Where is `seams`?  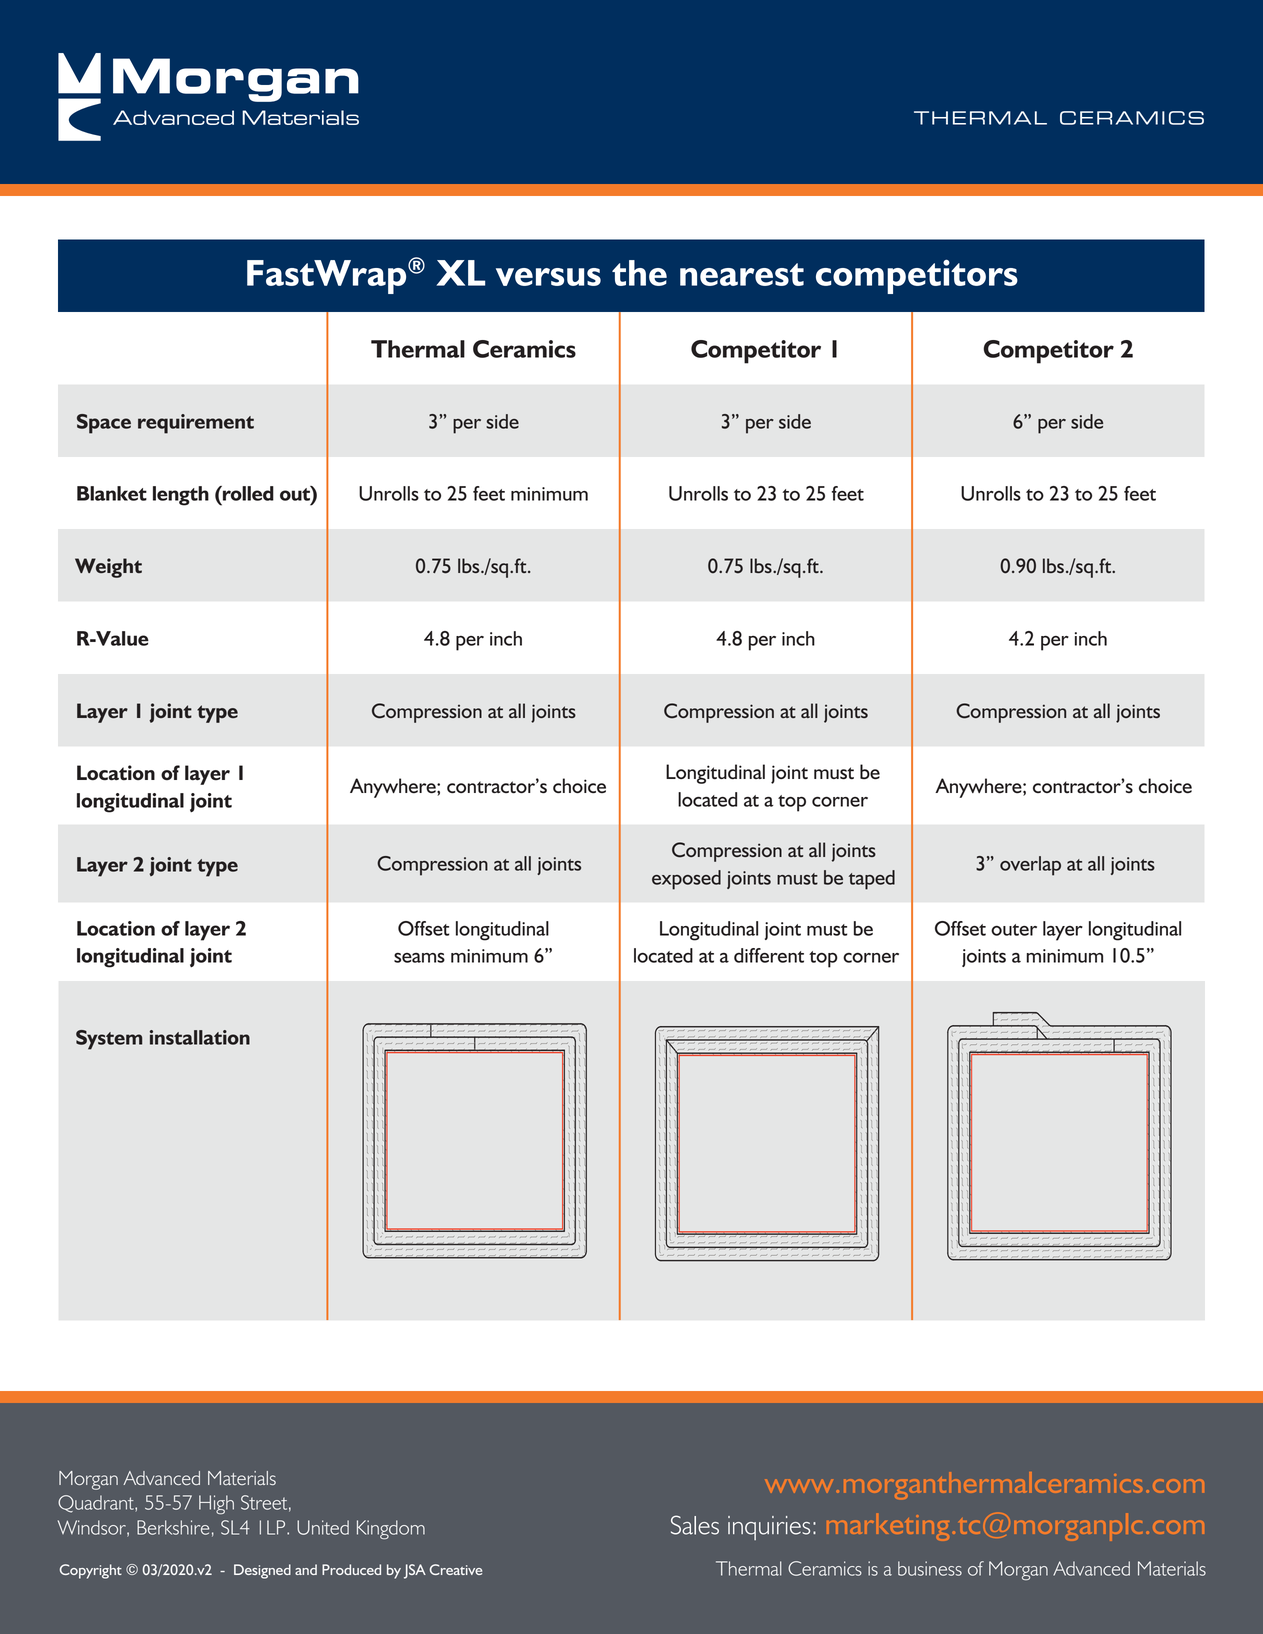 seams is located at coordinates (419, 958).
